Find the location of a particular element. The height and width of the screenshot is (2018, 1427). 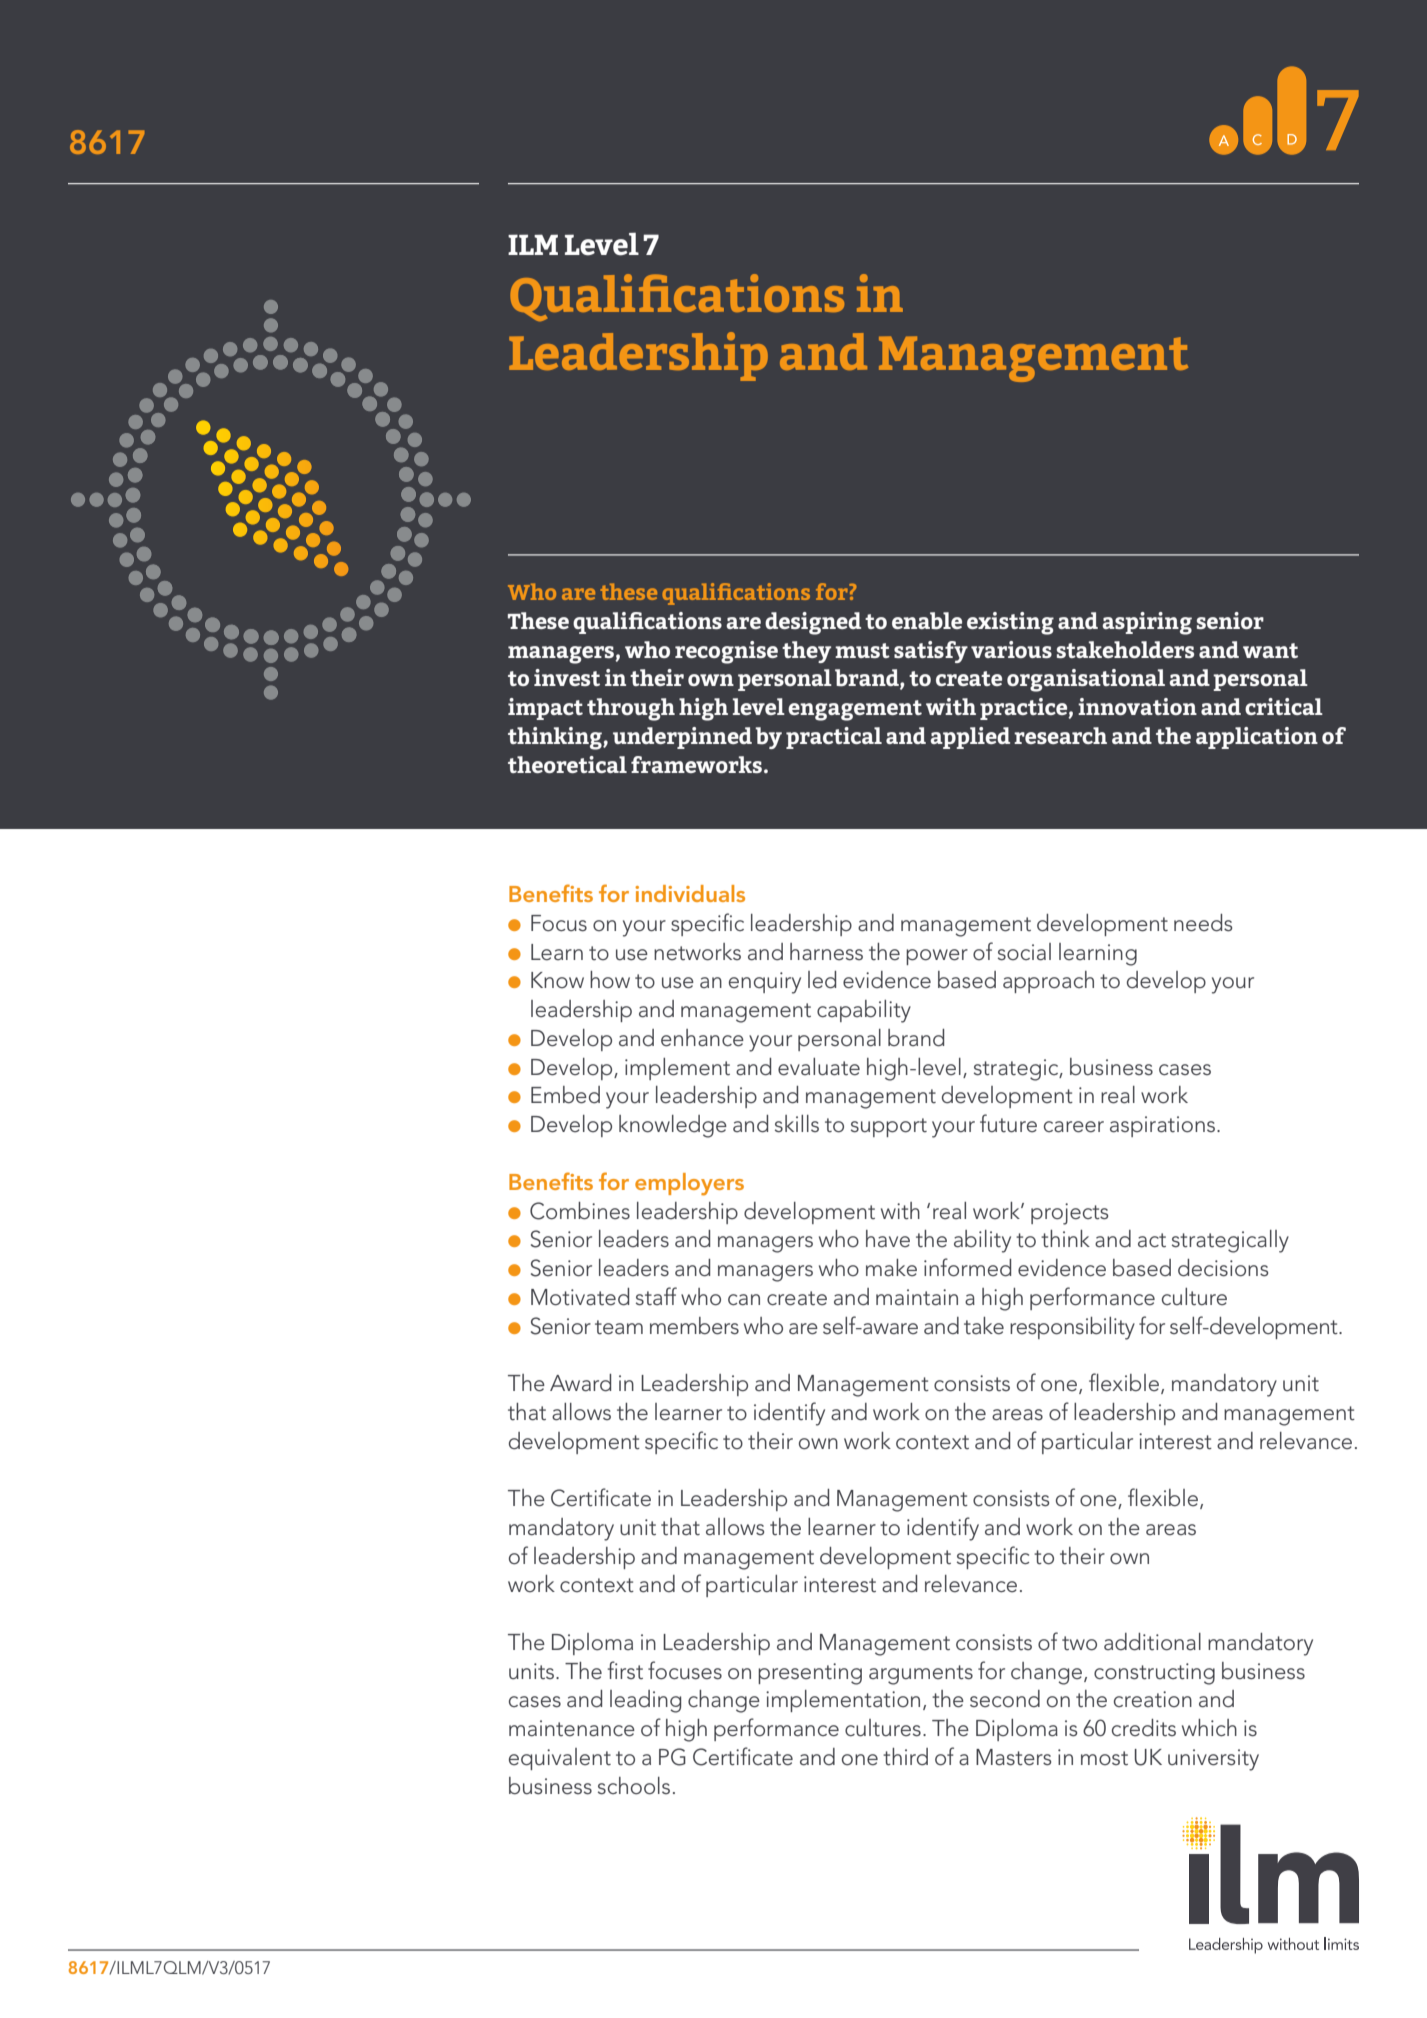

responsibility is located at coordinates (1072, 1328).
